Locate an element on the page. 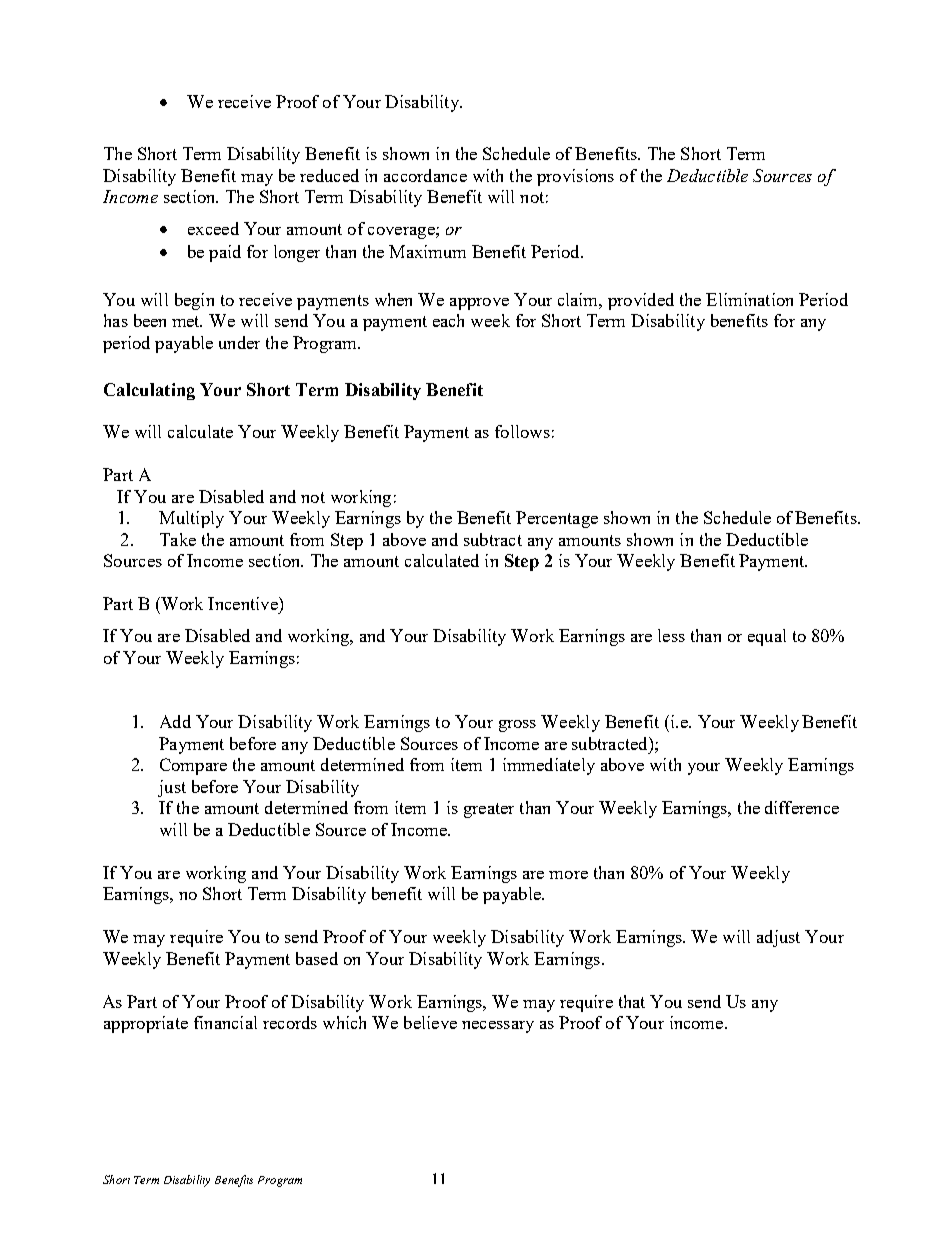  exceed is located at coordinates (213, 228).
